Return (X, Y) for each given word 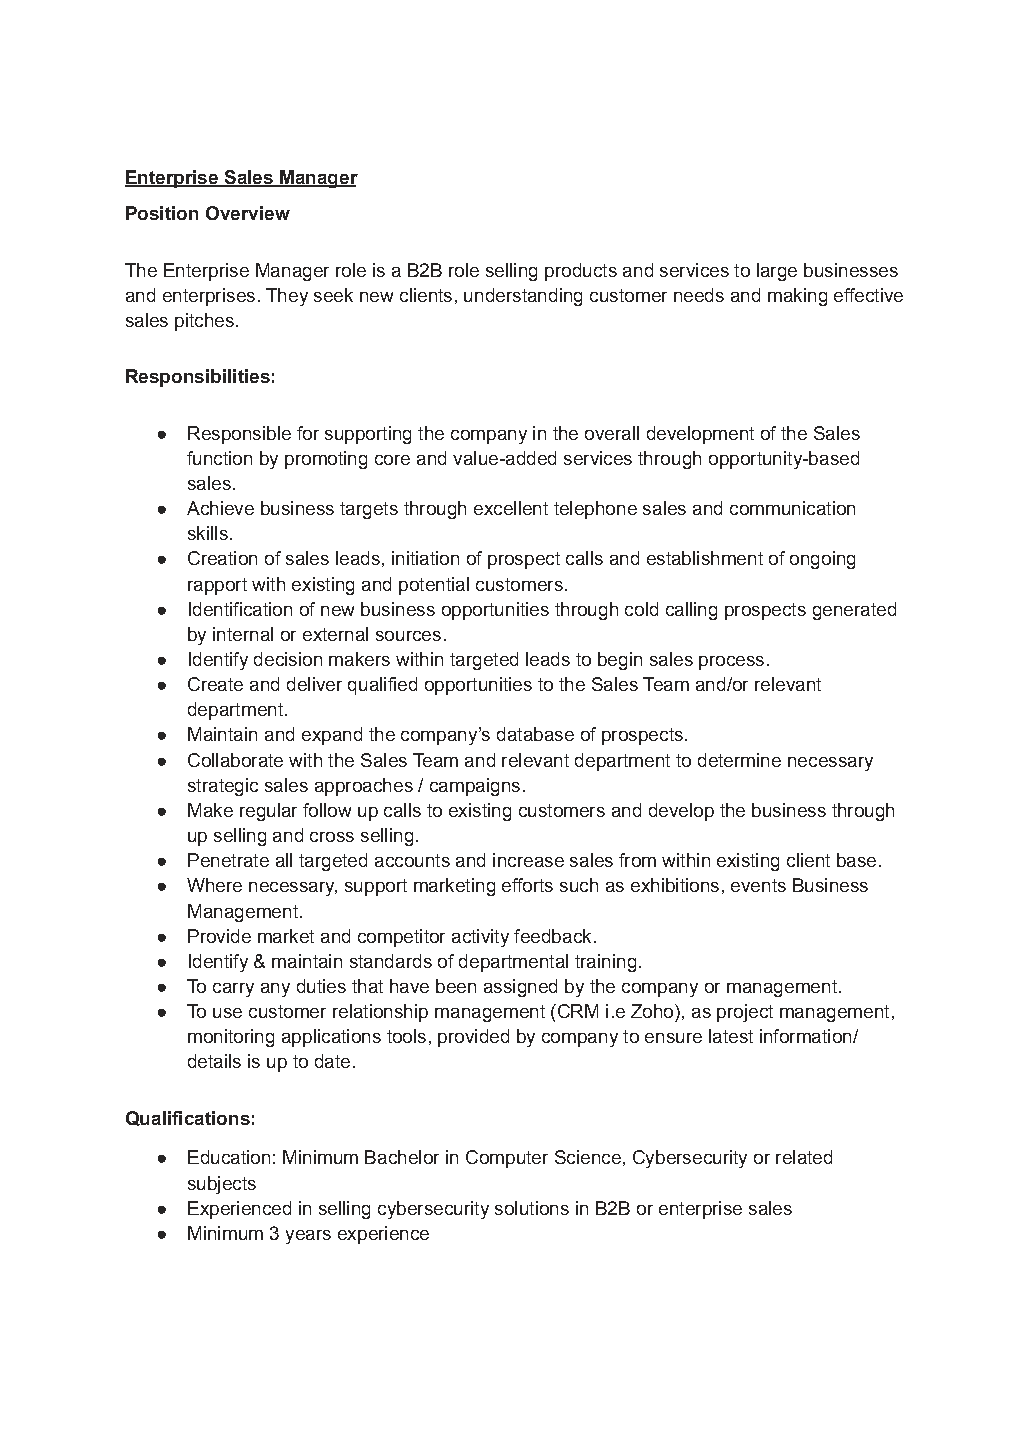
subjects (222, 1185)
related (804, 1157)
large (777, 272)
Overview (248, 213)
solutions (532, 1208)
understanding (523, 297)
